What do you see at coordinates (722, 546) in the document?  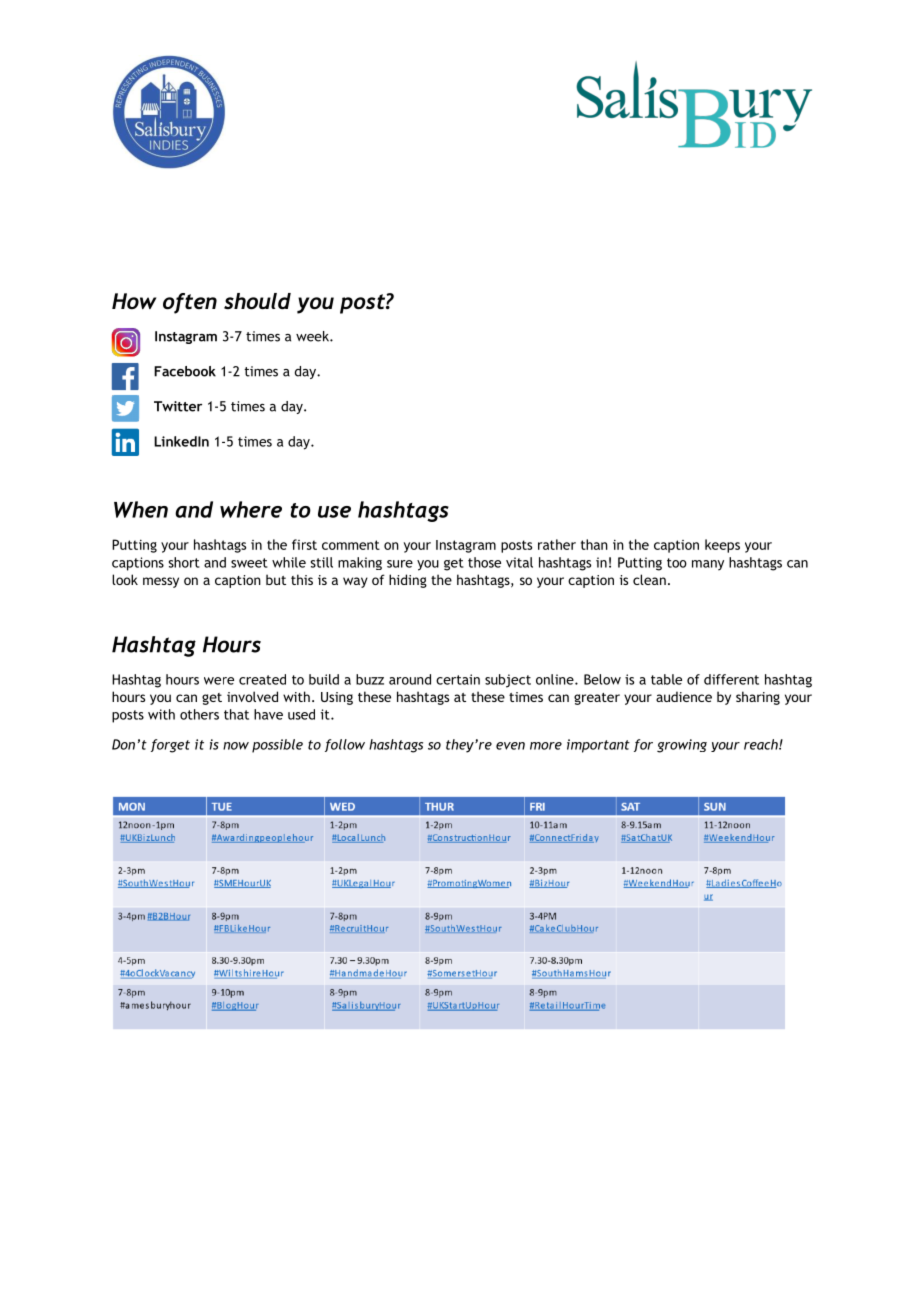 I see `keeps` at bounding box center [722, 546].
